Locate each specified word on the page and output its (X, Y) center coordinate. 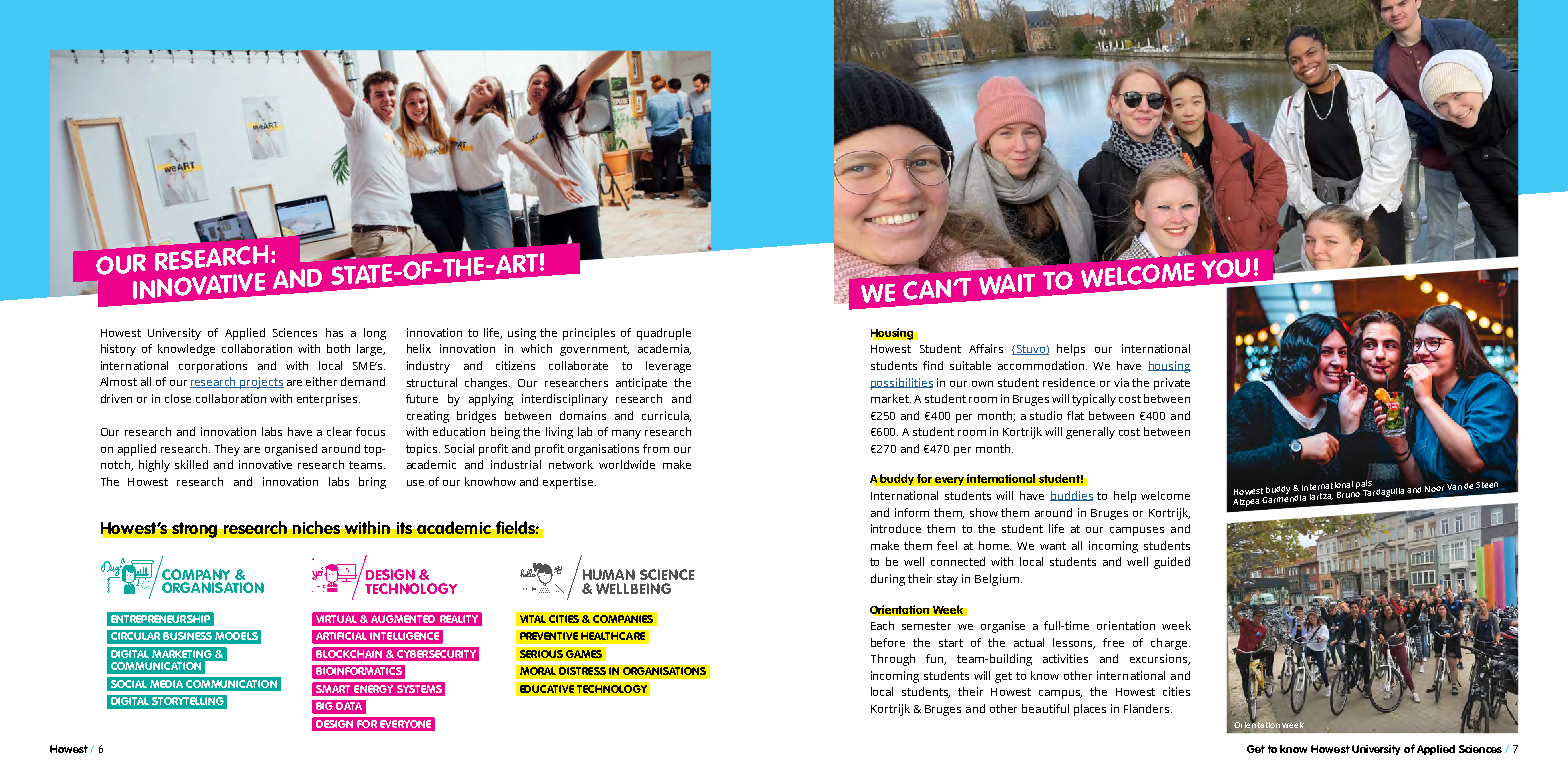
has (334, 332)
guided (1172, 563)
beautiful (1045, 708)
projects (261, 383)
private (1172, 384)
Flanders (1148, 708)
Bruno (1348, 495)
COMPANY (194, 573)
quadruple (664, 334)
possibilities (901, 384)
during (888, 580)
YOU (1226, 268)
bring (372, 483)
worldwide (627, 464)
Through (893, 660)
